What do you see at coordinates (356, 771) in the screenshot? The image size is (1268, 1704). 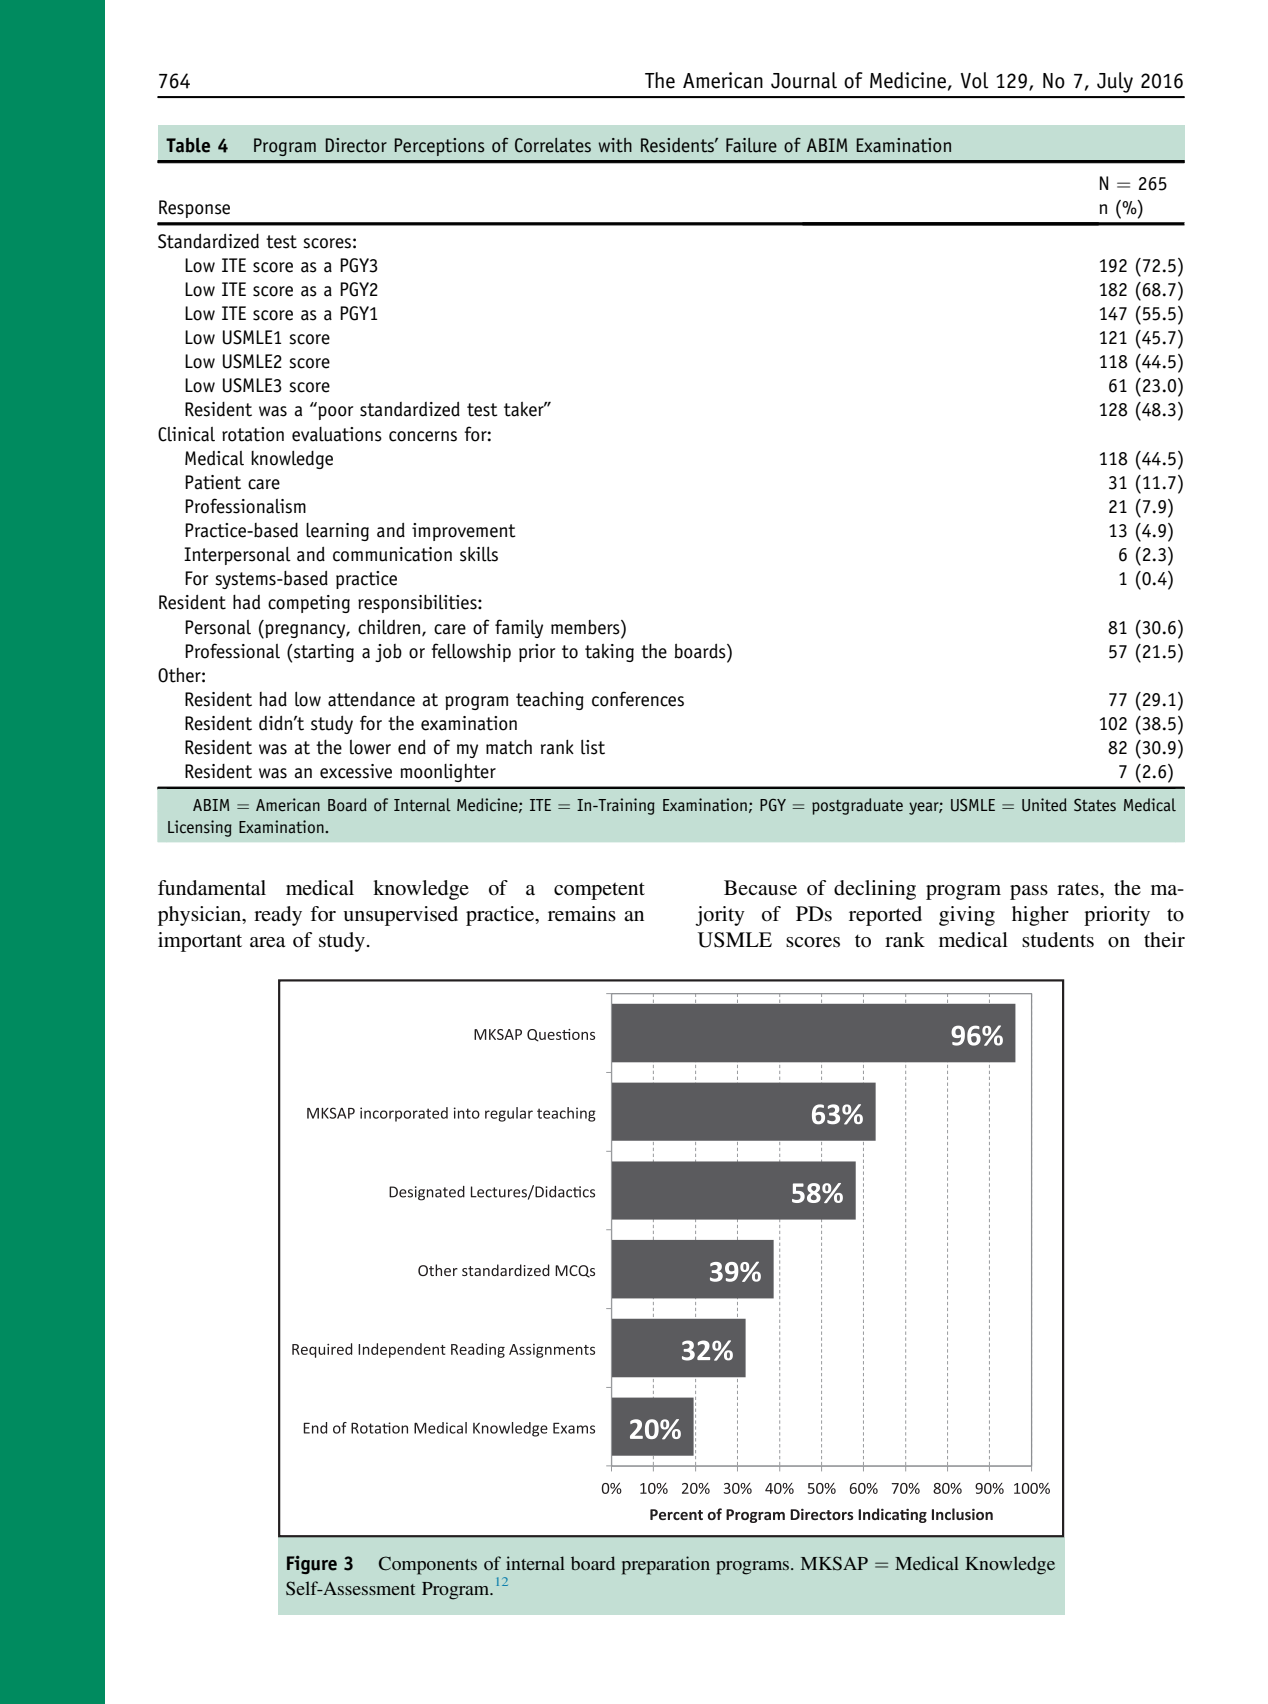 I see `excessive` at bounding box center [356, 771].
